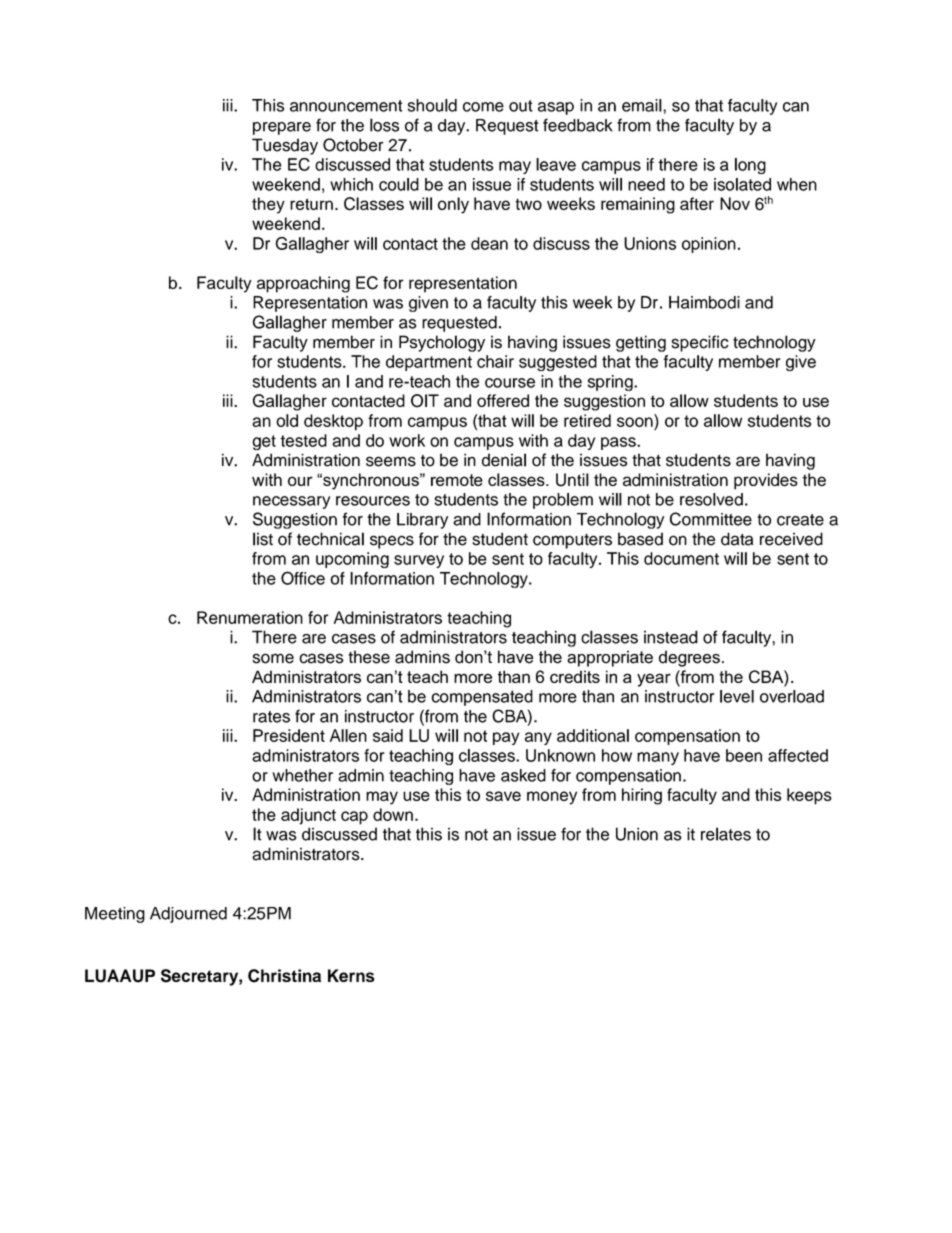 This screenshot has width=952, height=1233. What do you see at coordinates (700, 343) in the screenshot?
I see `specific` at bounding box center [700, 343].
